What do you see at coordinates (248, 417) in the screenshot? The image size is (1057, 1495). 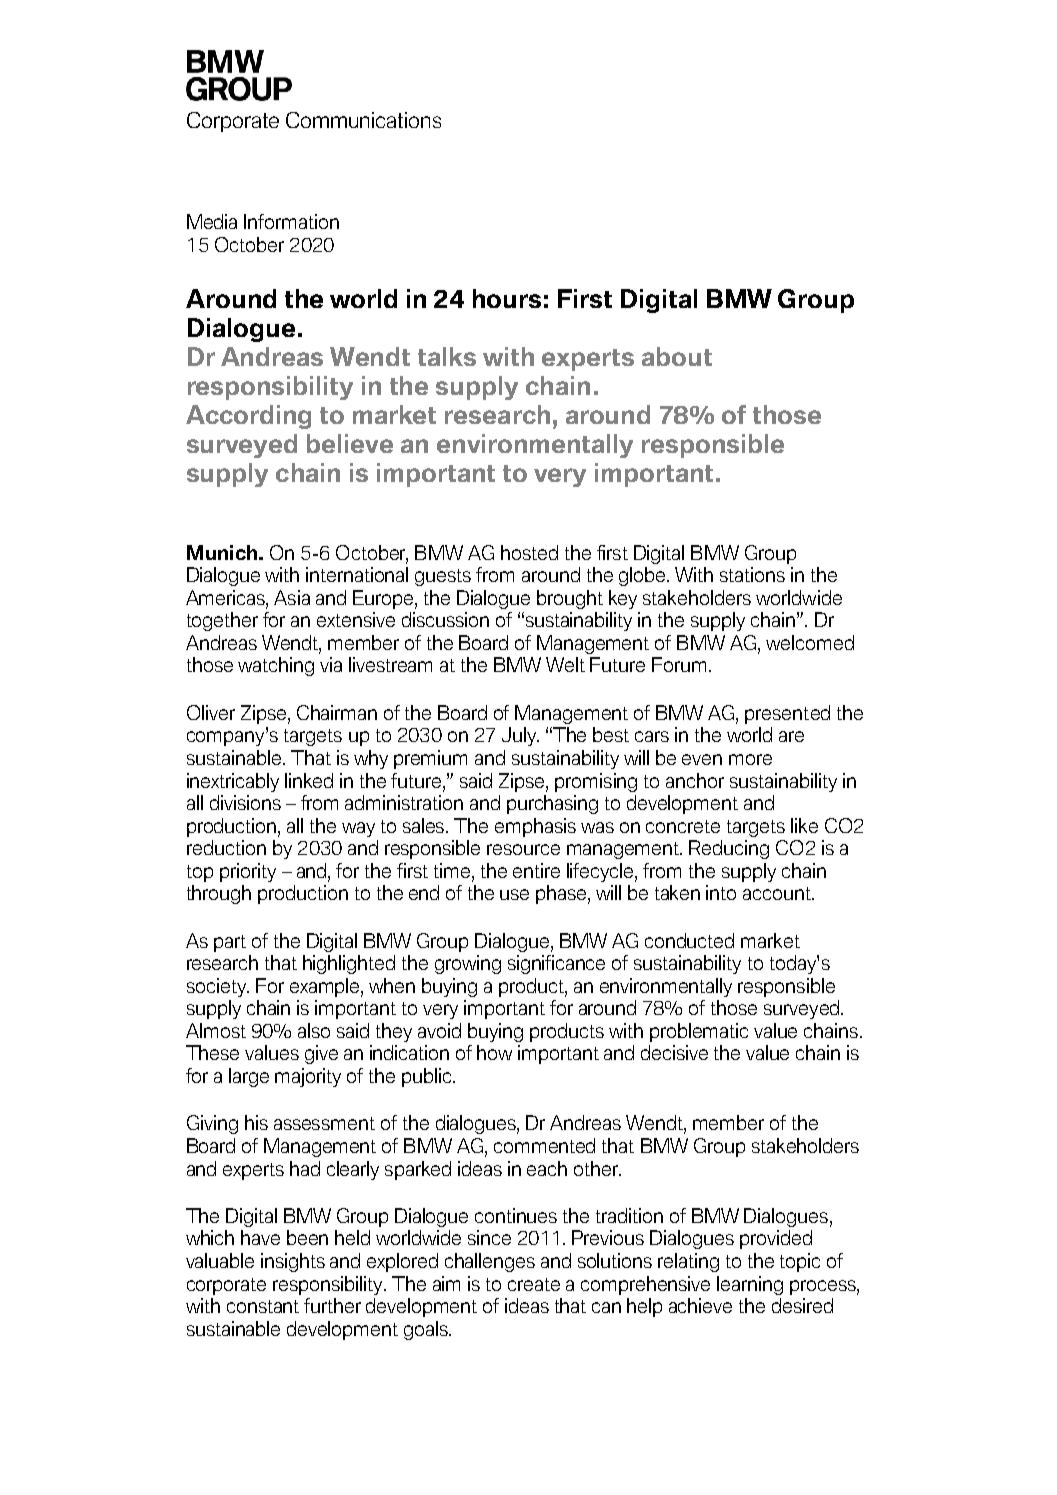 I see `According` at bounding box center [248, 417].
